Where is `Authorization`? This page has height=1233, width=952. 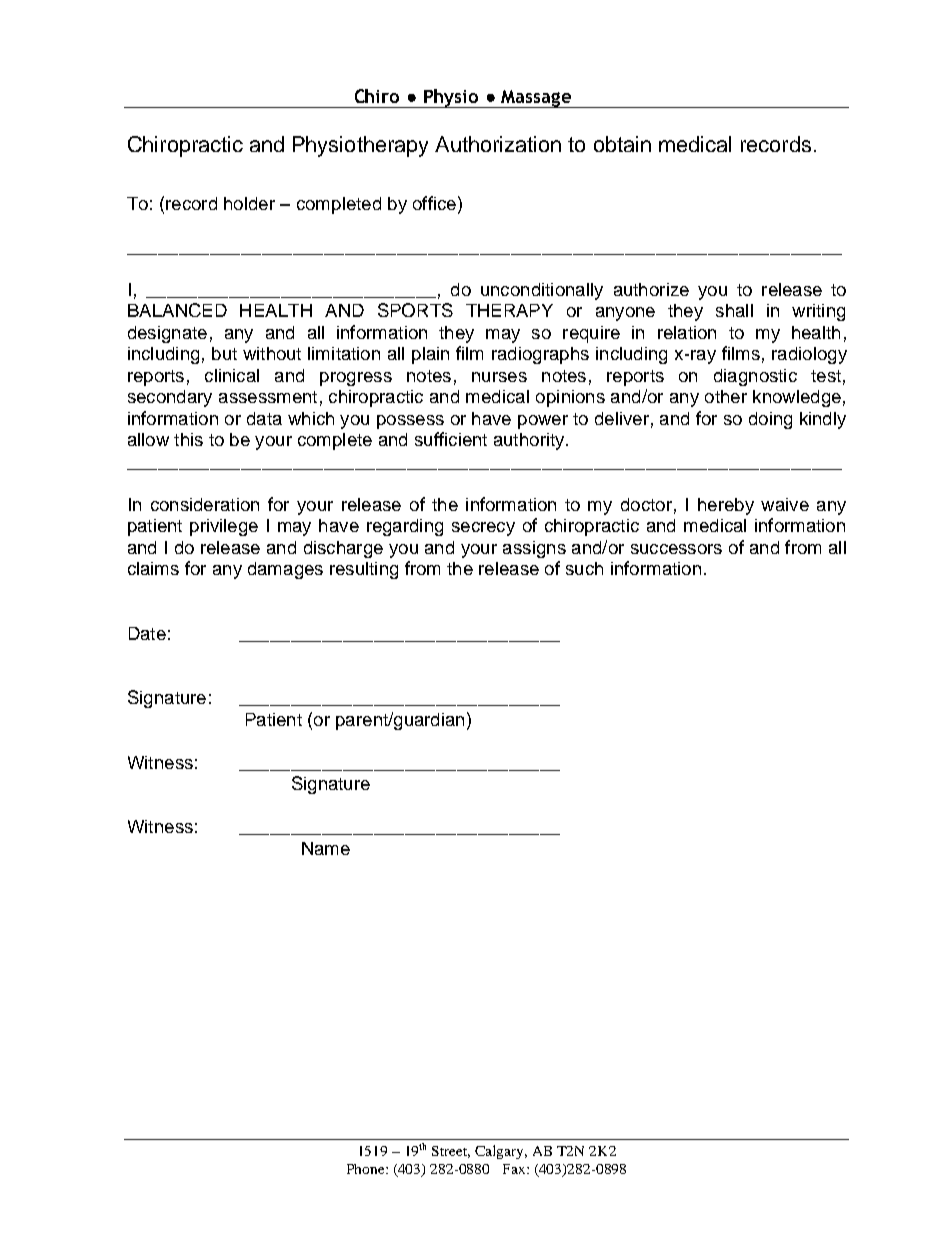
Authorization is located at coordinates (498, 144).
